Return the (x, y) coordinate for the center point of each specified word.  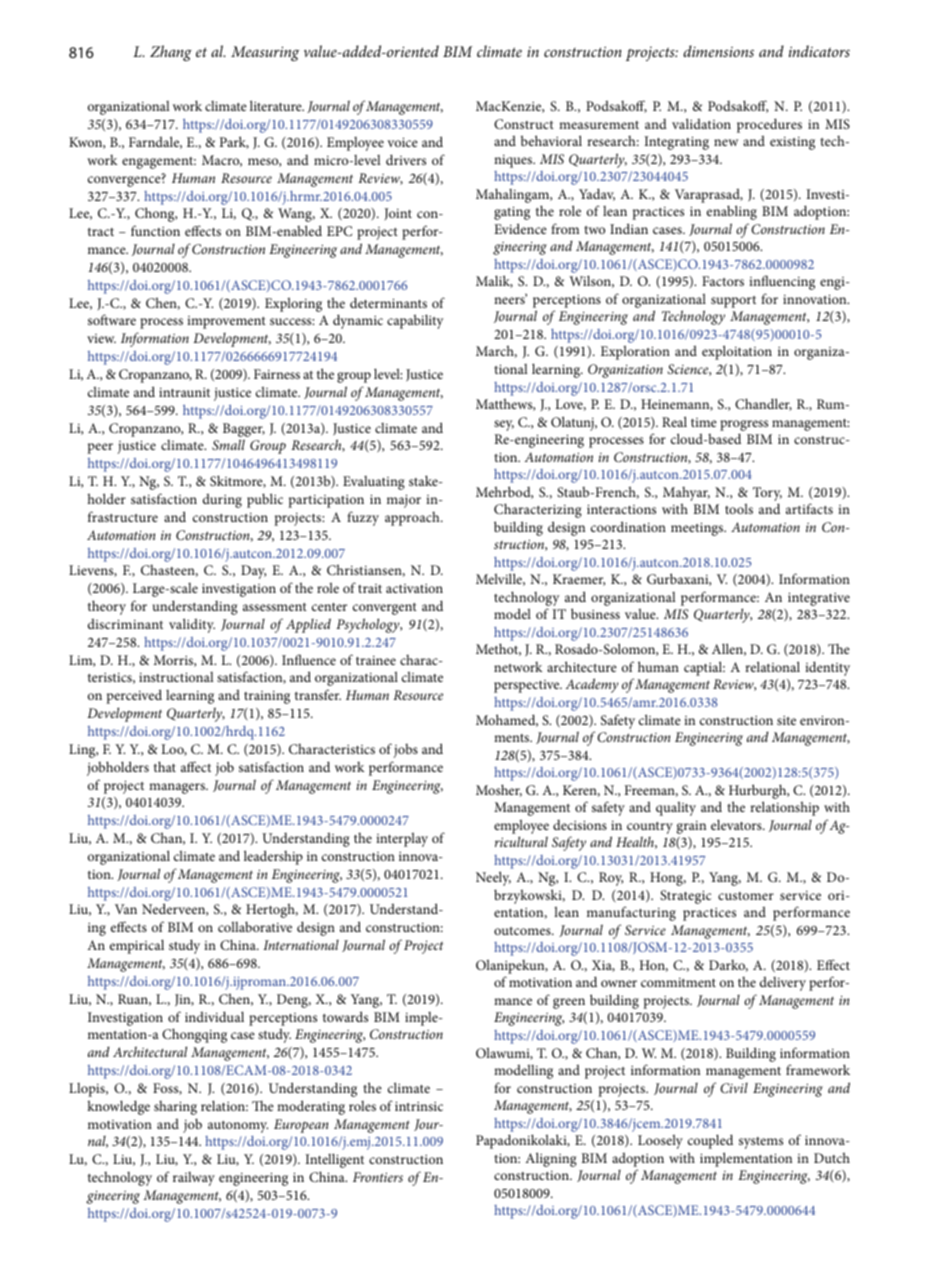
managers (178, 788)
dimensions (718, 51)
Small (228, 444)
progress (744, 425)
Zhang (171, 53)
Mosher (499, 790)
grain (691, 827)
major (404, 501)
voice (402, 142)
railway (194, 1179)
